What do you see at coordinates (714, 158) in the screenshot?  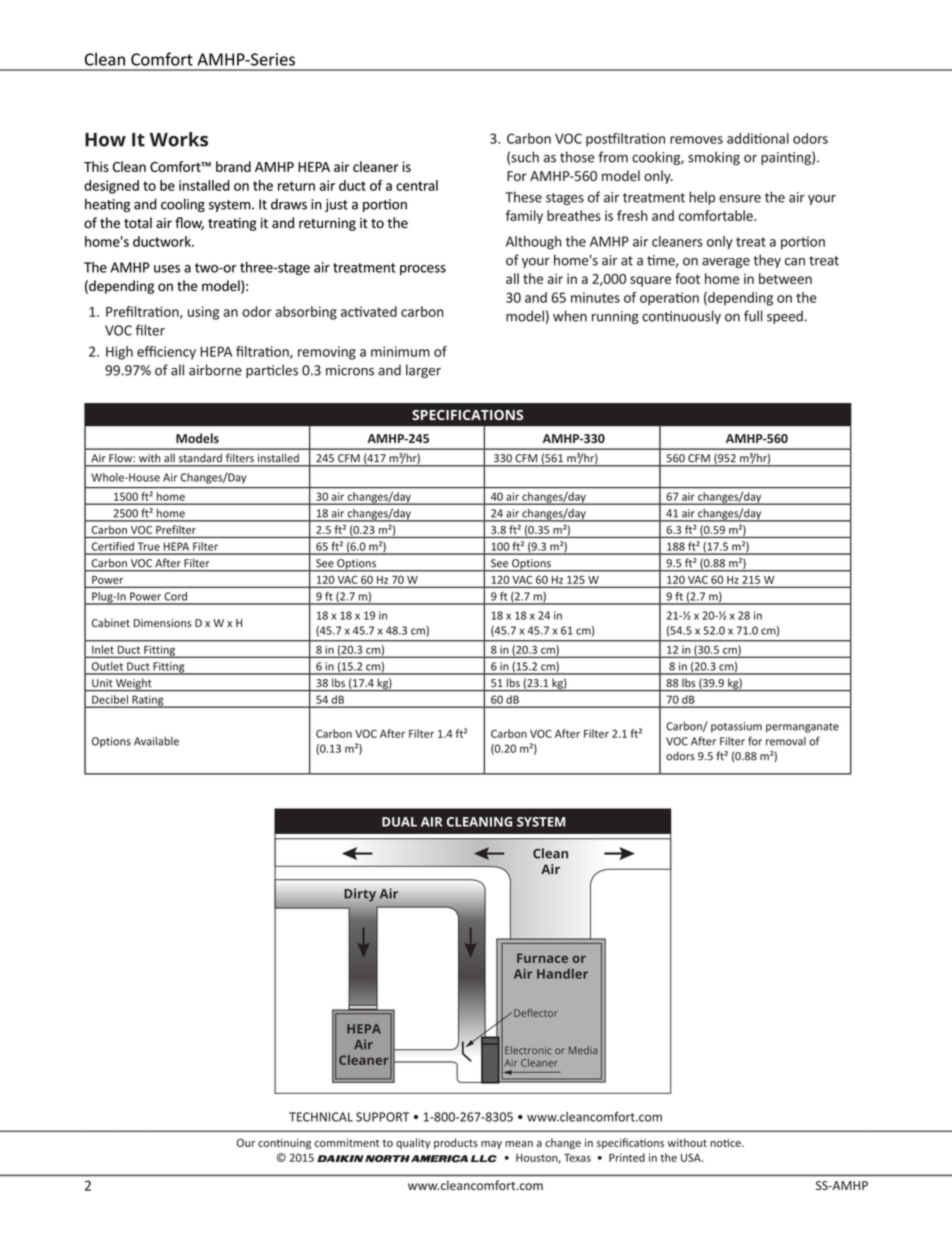 I see `smoking` at bounding box center [714, 158].
